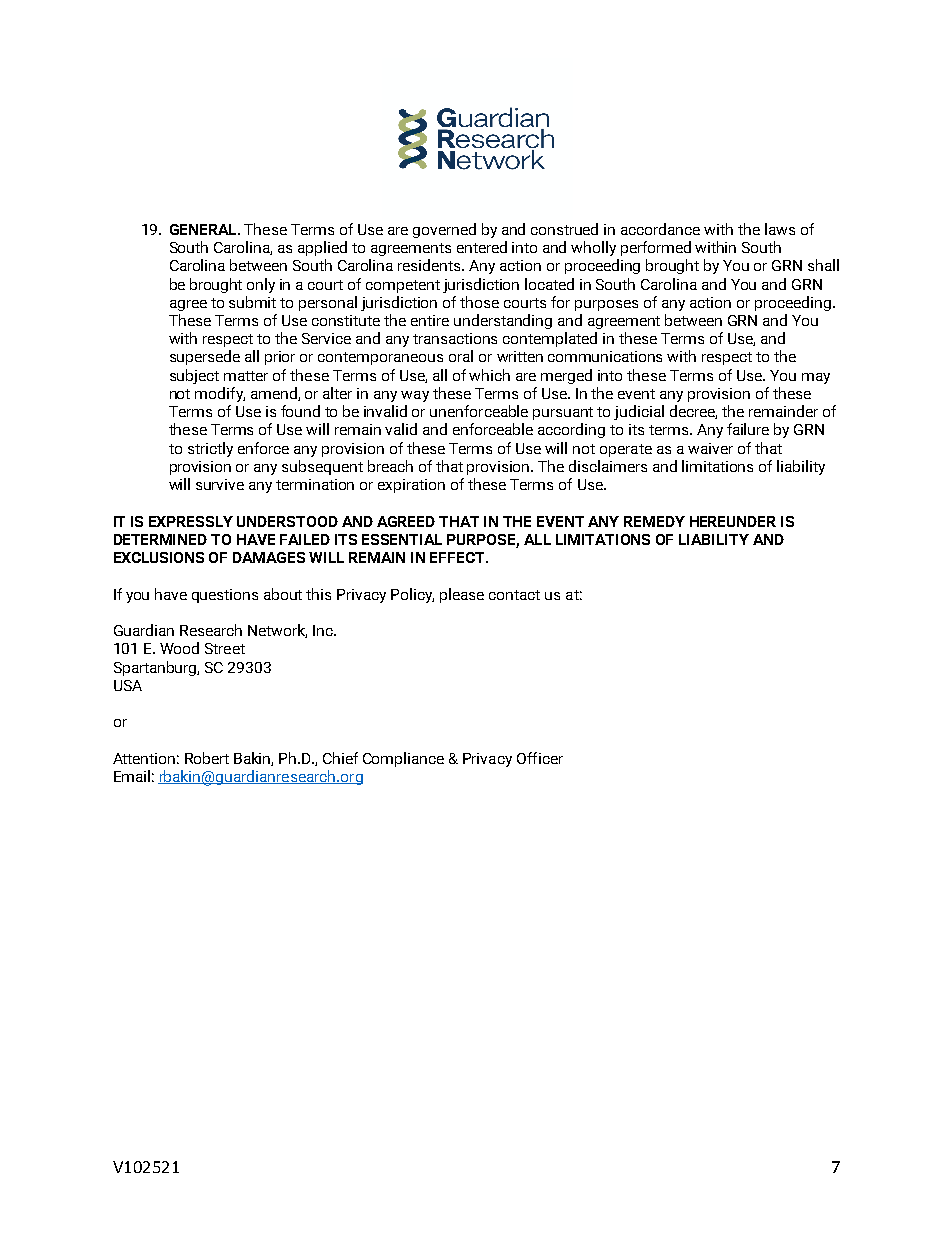  Describe the element at coordinates (415, 396) in the screenshot. I see `way` at that location.
